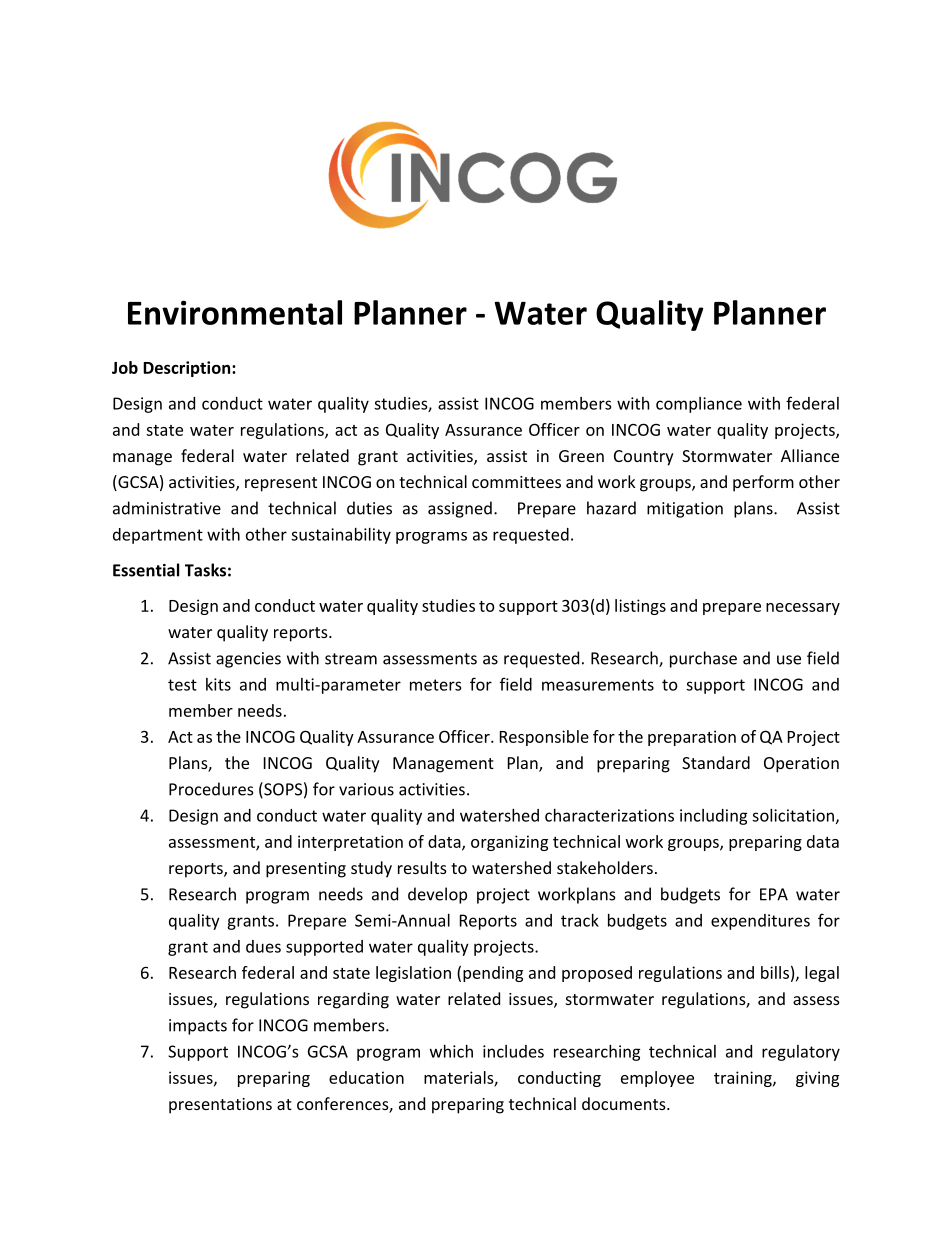 This screenshot has width=952, height=1233. What do you see at coordinates (235, 312) in the screenshot?
I see `Environmental` at bounding box center [235, 312].
